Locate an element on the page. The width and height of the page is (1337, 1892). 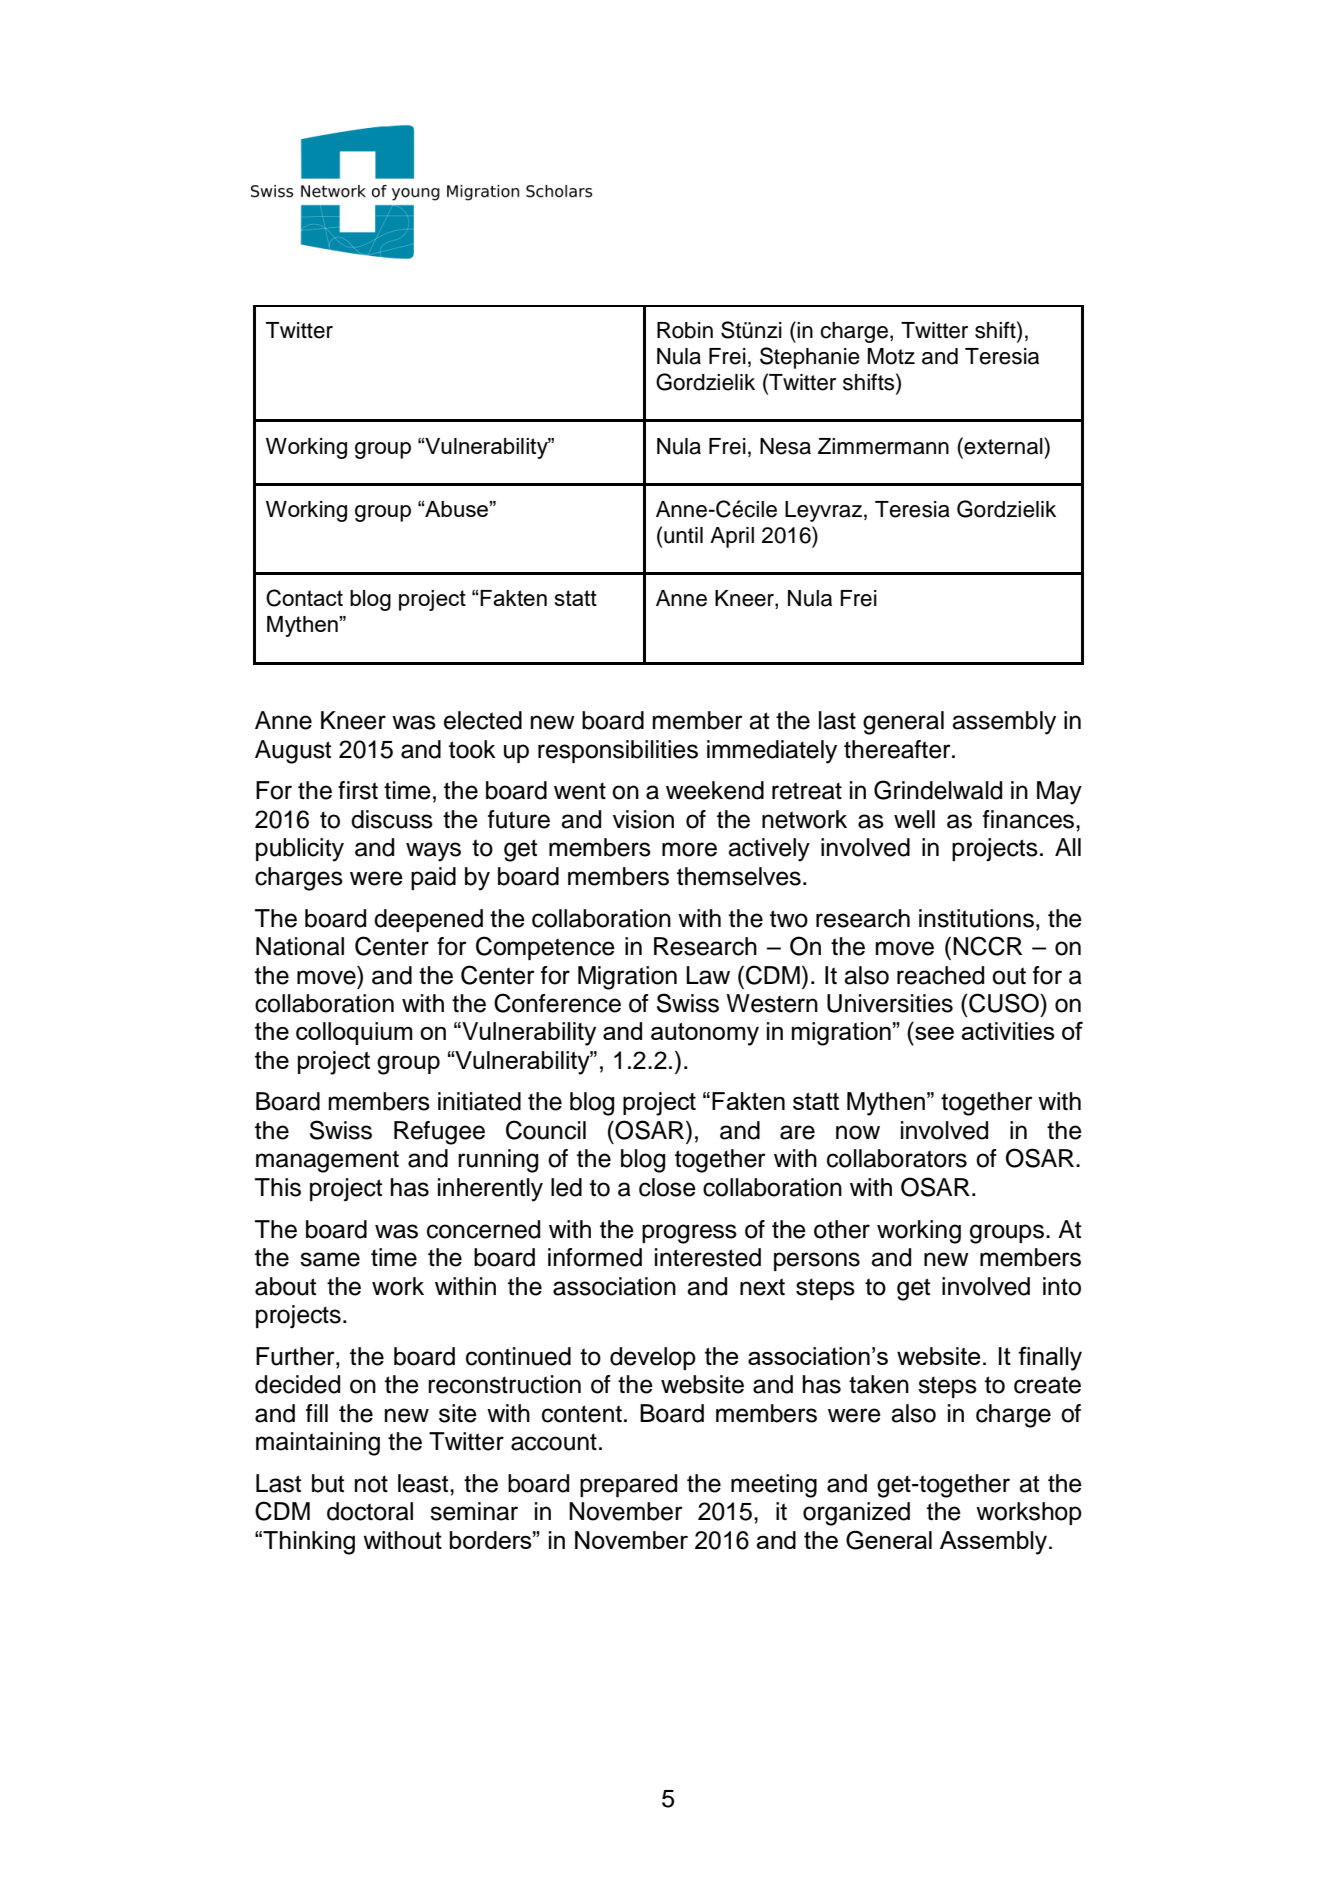
same is located at coordinates (330, 1259).
